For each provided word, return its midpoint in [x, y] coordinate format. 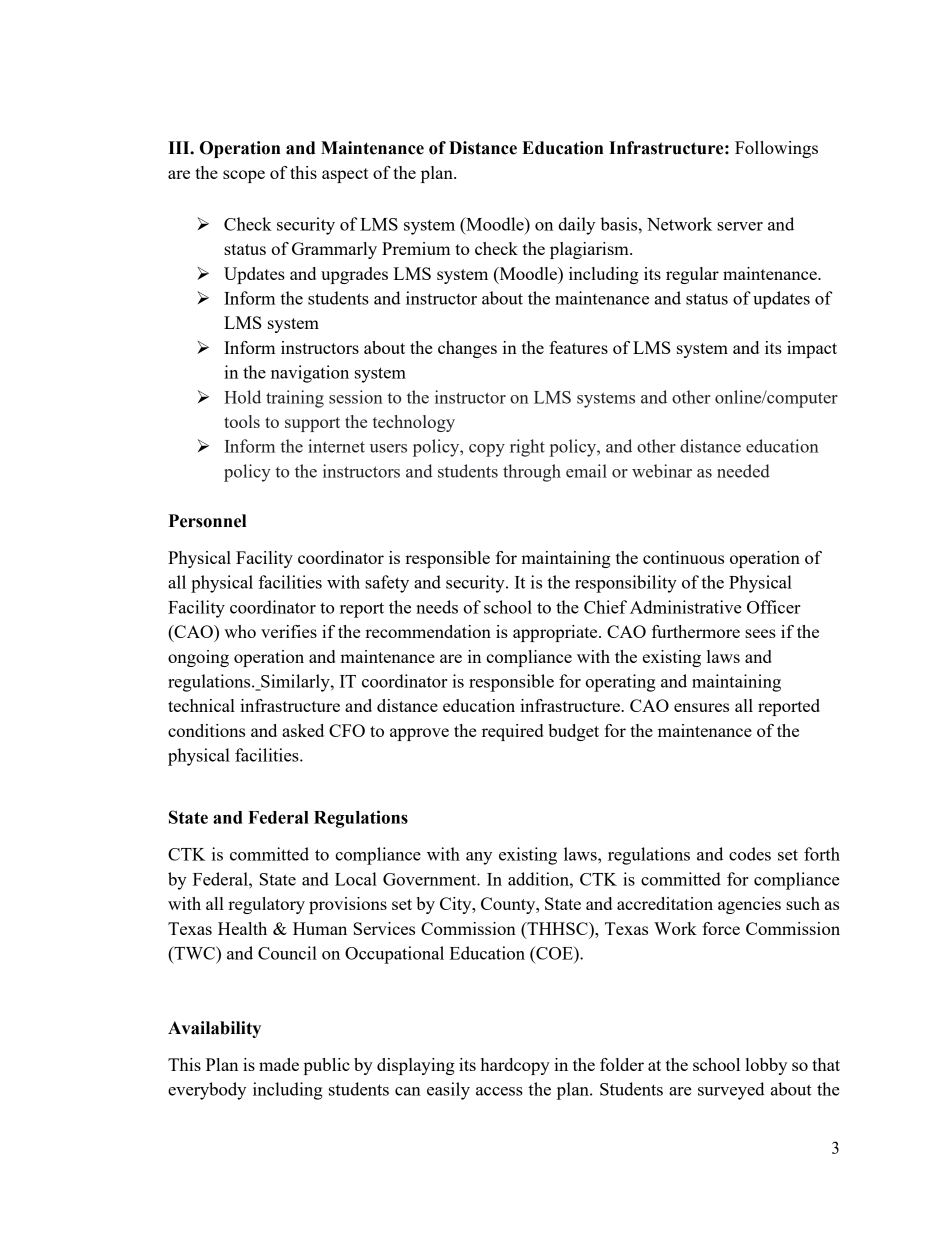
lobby [766, 1066]
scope [244, 176]
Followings [776, 149]
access [499, 1091]
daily [576, 226]
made [279, 1064]
